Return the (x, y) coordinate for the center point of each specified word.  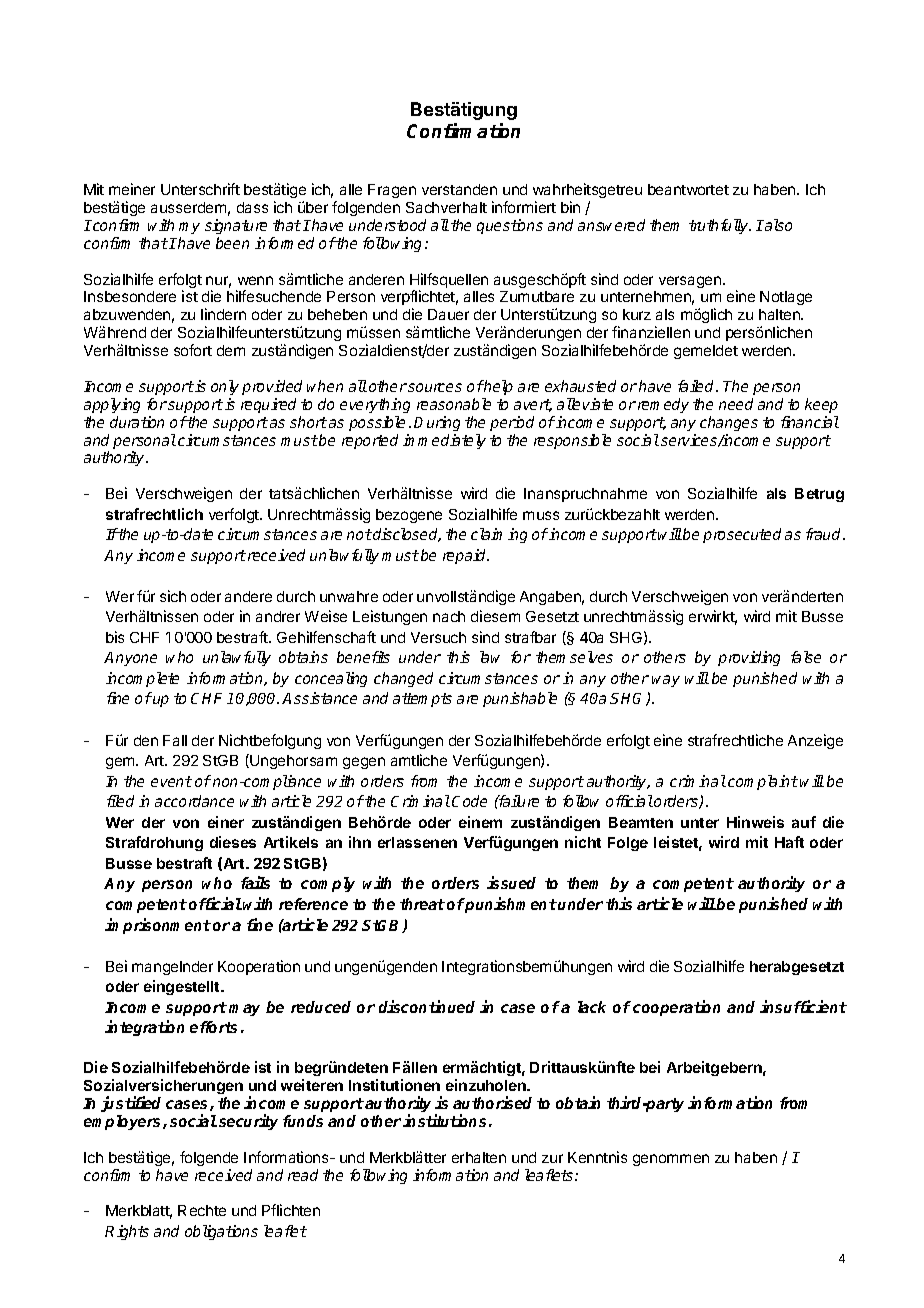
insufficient (803, 1006)
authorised (492, 1102)
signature (236, 226)
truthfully (720, 226)
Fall (175, 740)
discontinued (427, 1006)
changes (729, 423)
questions (510, 226)
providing (749, 658)
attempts (422, 700)
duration (137, 422)
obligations (221, 1232)
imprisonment (158, 926)
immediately (444, 441)
